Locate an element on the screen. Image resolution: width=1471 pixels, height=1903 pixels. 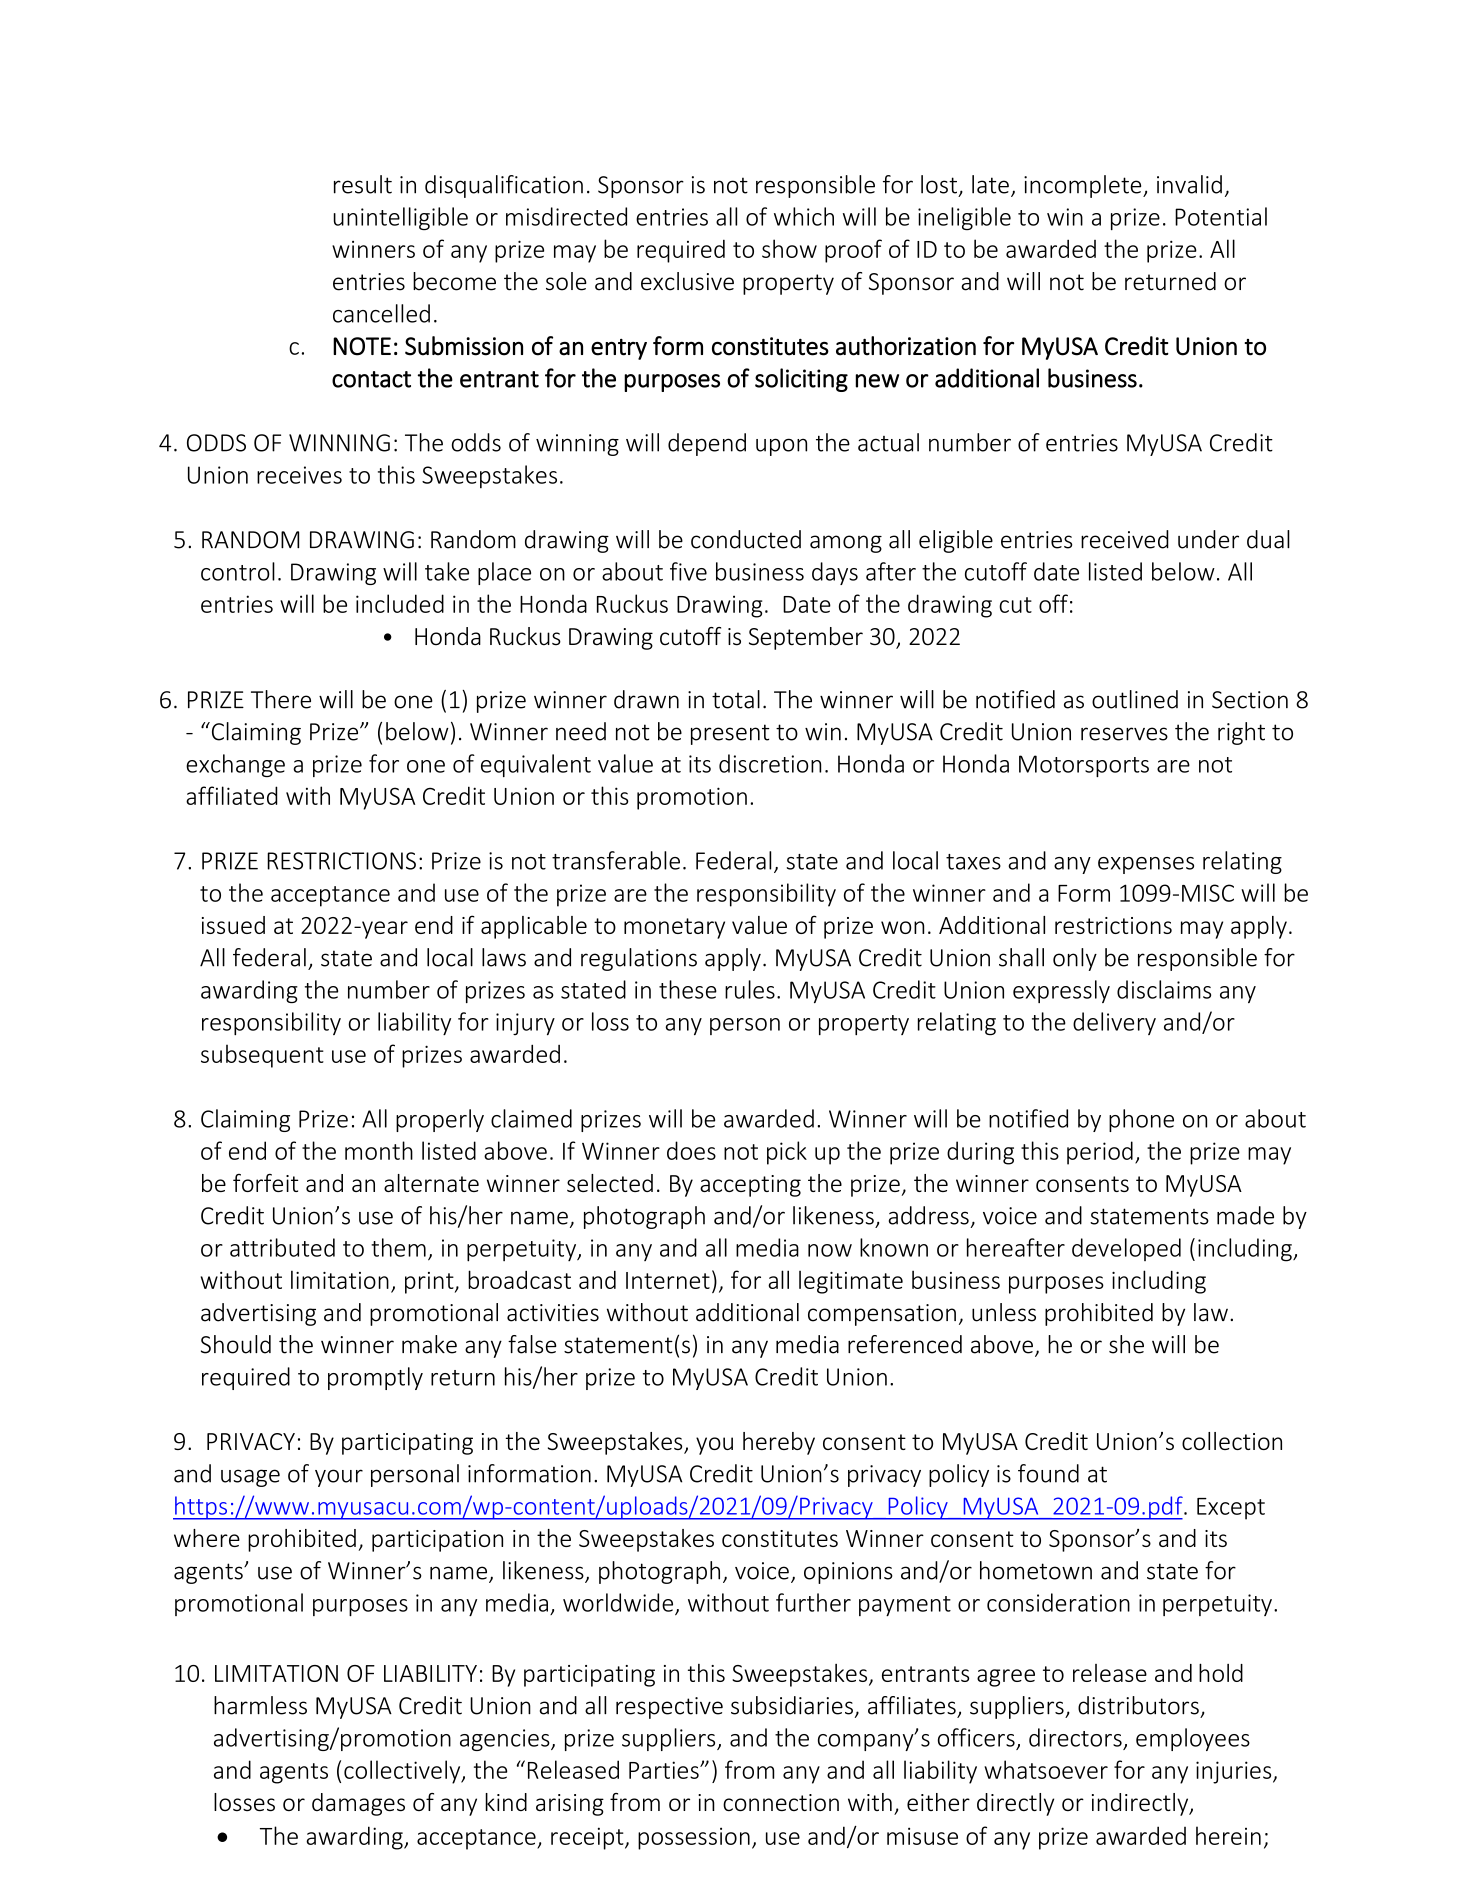
conducted is located at coordinates (746, 539).
